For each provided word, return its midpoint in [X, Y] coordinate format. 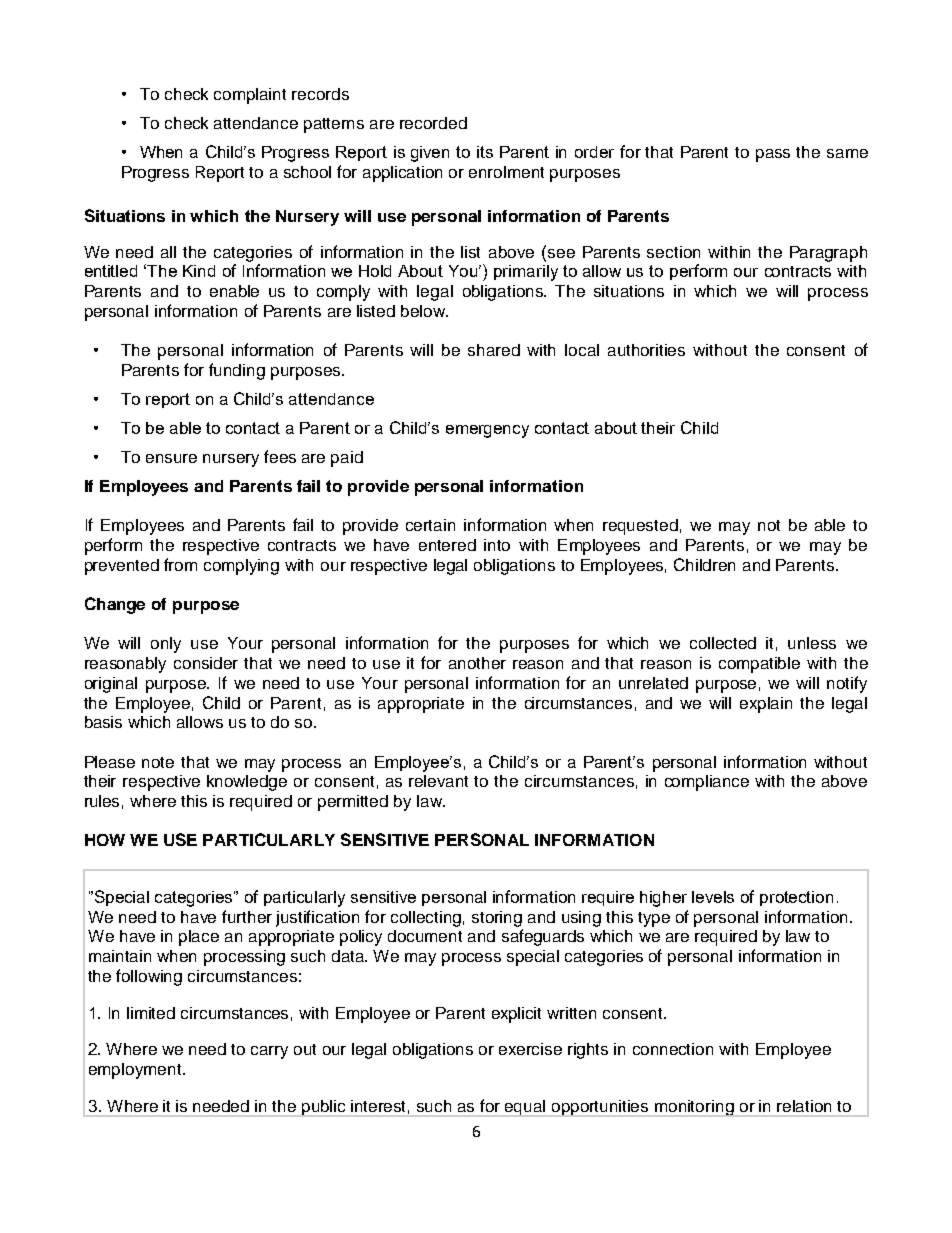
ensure [171, 458]
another [477, 663]
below [424, 311]
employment [136, 1071]
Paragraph [828, 254]
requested [640, 527]
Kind [199, 271]
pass [773, 155]
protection [796, 898]
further [247, 916]
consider [206, 663]
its [485, 152]
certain [430, 525]
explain [766, 705]
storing [497, 919]
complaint [250, 96]
